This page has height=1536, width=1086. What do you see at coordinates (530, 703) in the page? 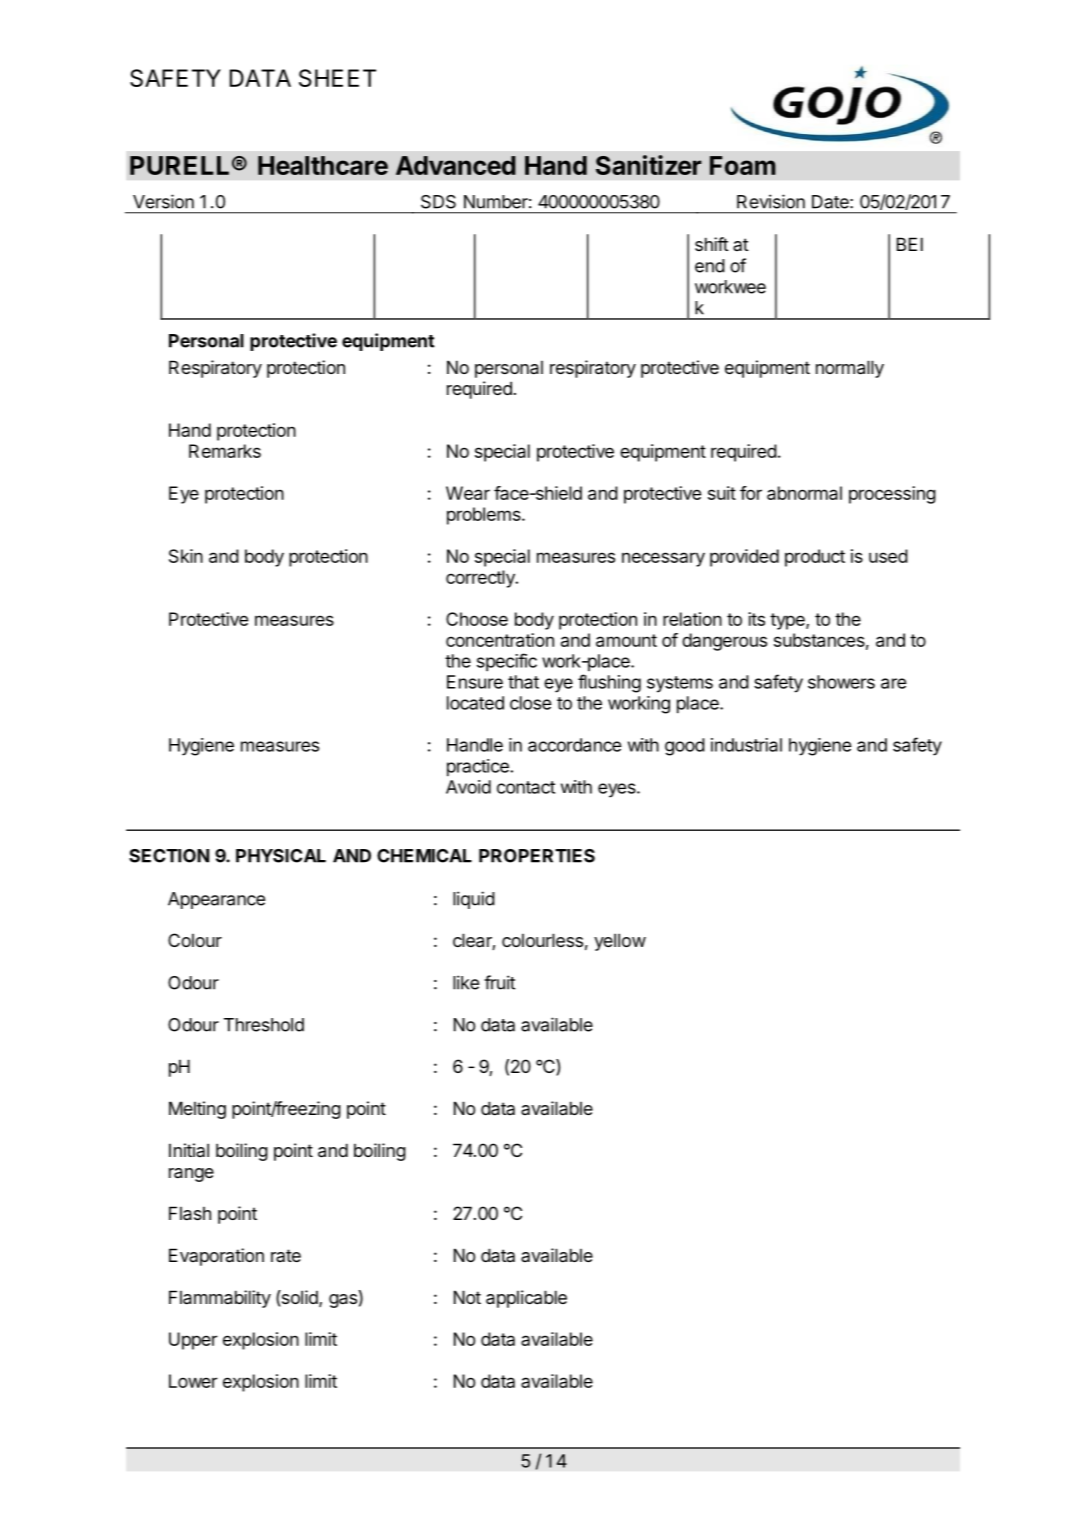
I see `close` at bounding box center [530, 703].
